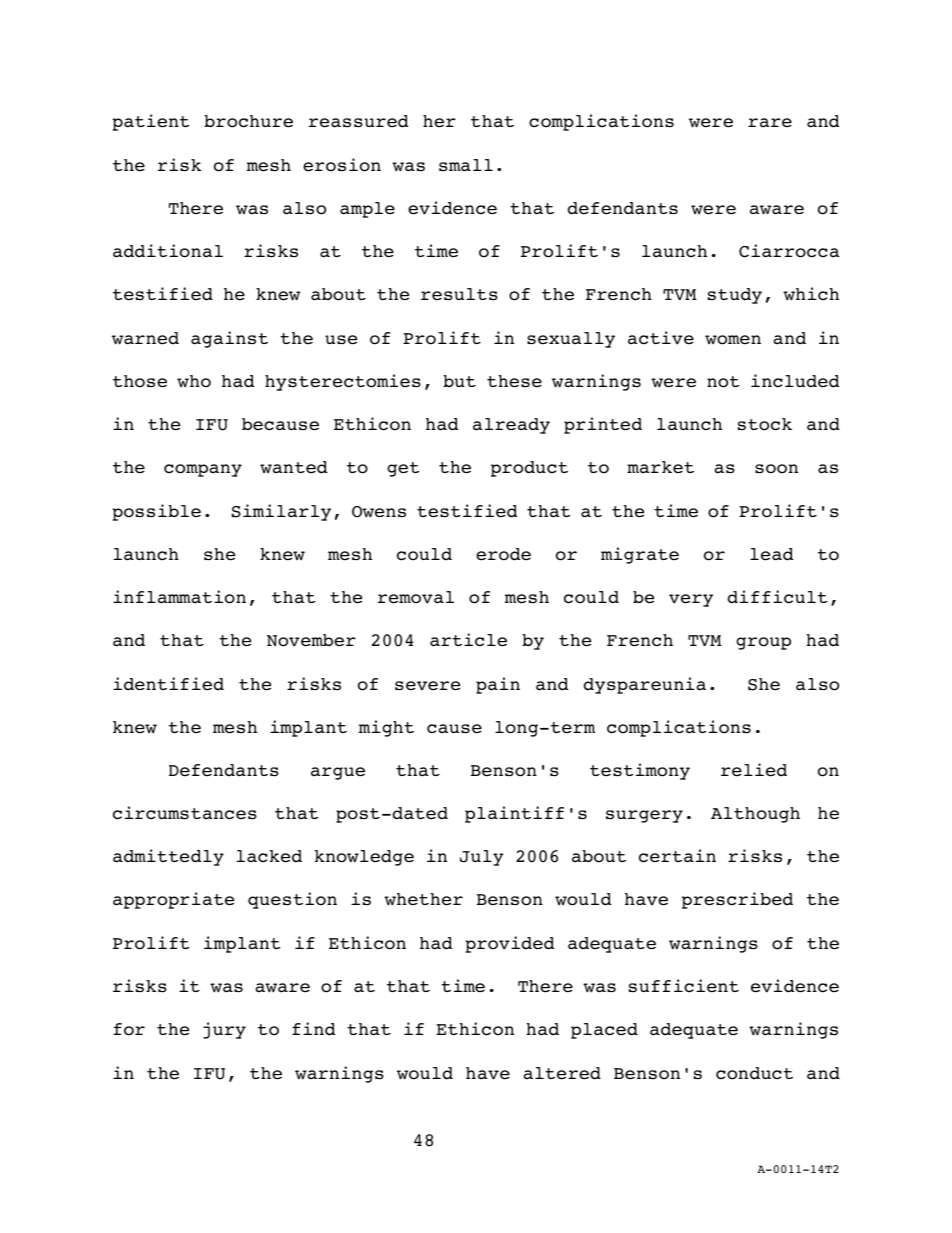 Image resolution: width=952 pixels, height=1233 pixels. Describe the element at coordinates (168, 684) in the image. I see `identified` at that location.
